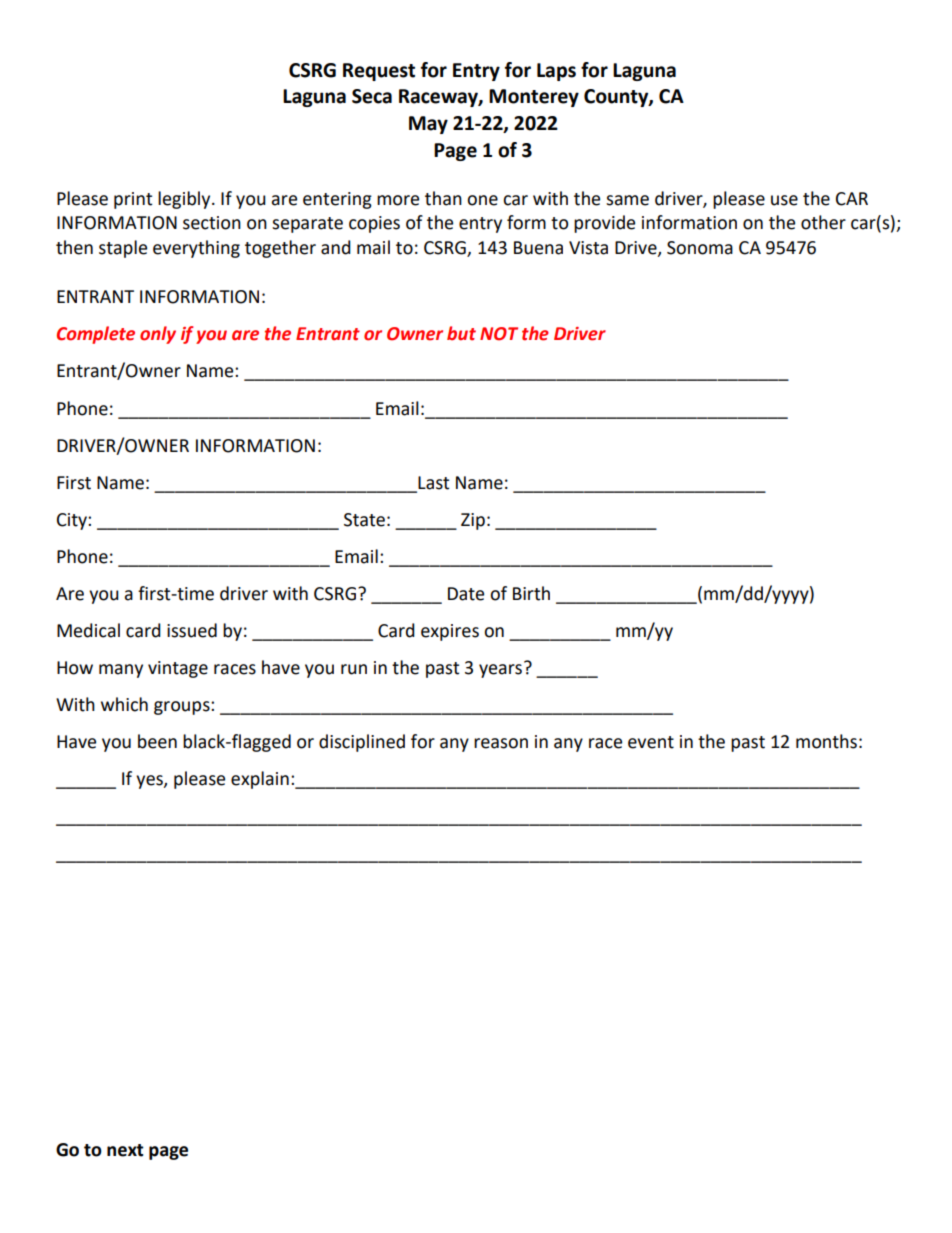  What do you see at coordinates (501, 743) in the screenshot?
I see `reason` at bounding box center [501, 743].
